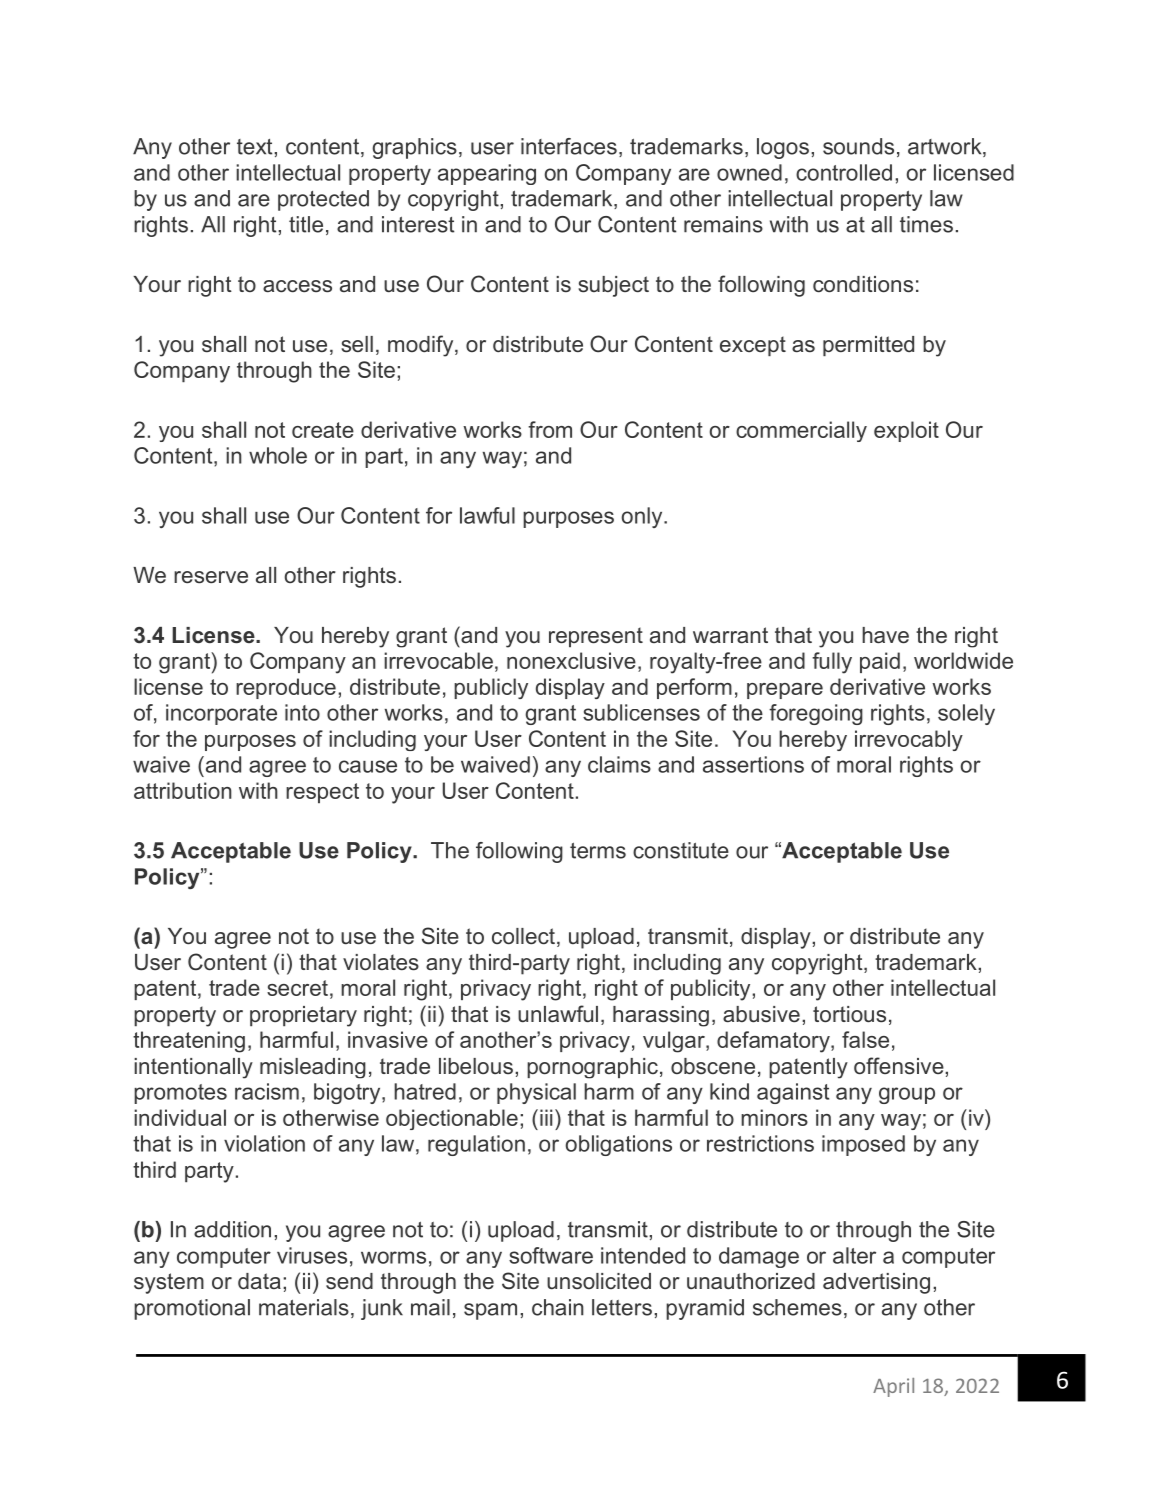 The height and width of the screenshot is (1489, 1151). Describe the element at coordinates (211, 577) in the screenshot. I see `reserve` at that location.
